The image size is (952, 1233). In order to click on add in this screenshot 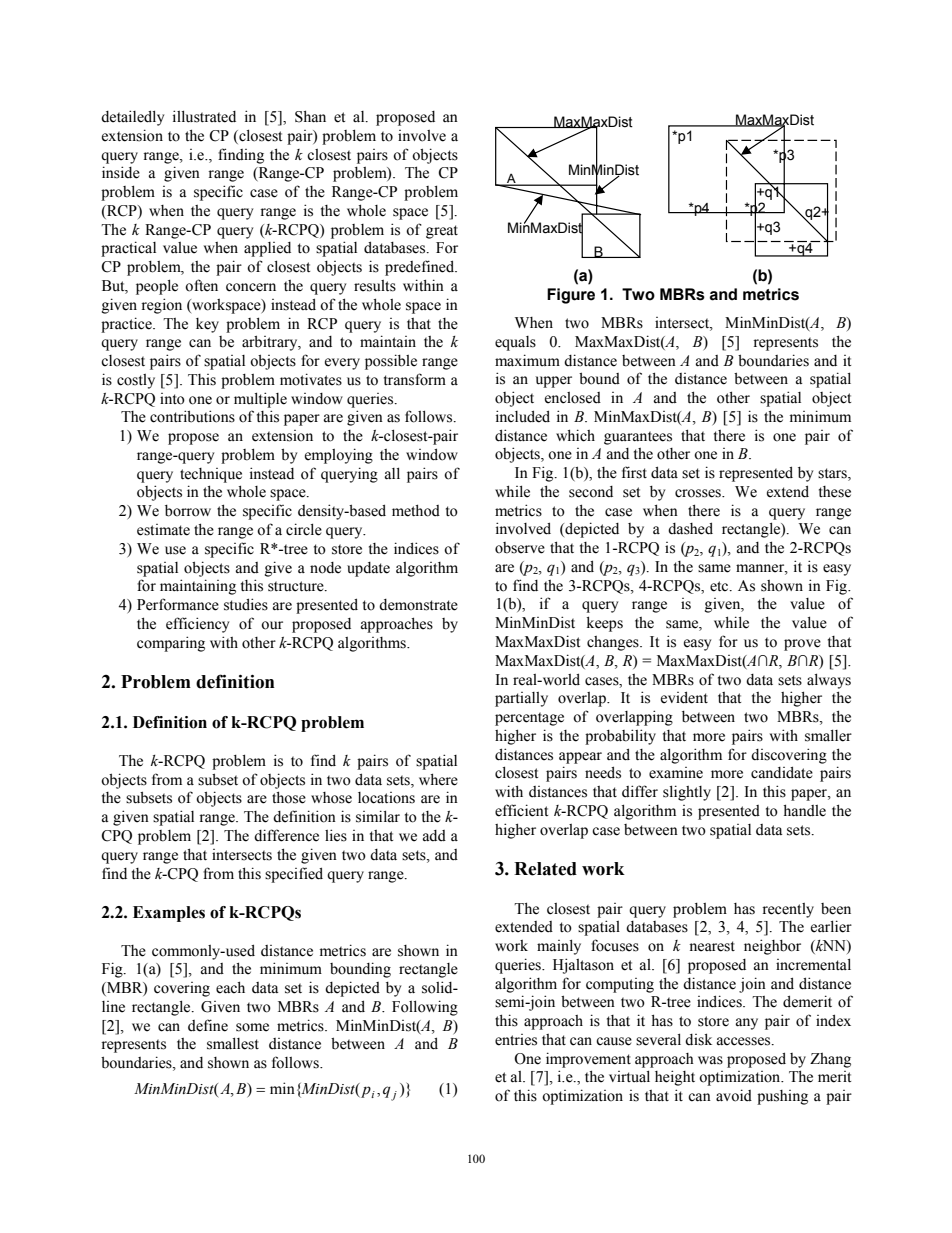, I will do `click(434, 836)`.
